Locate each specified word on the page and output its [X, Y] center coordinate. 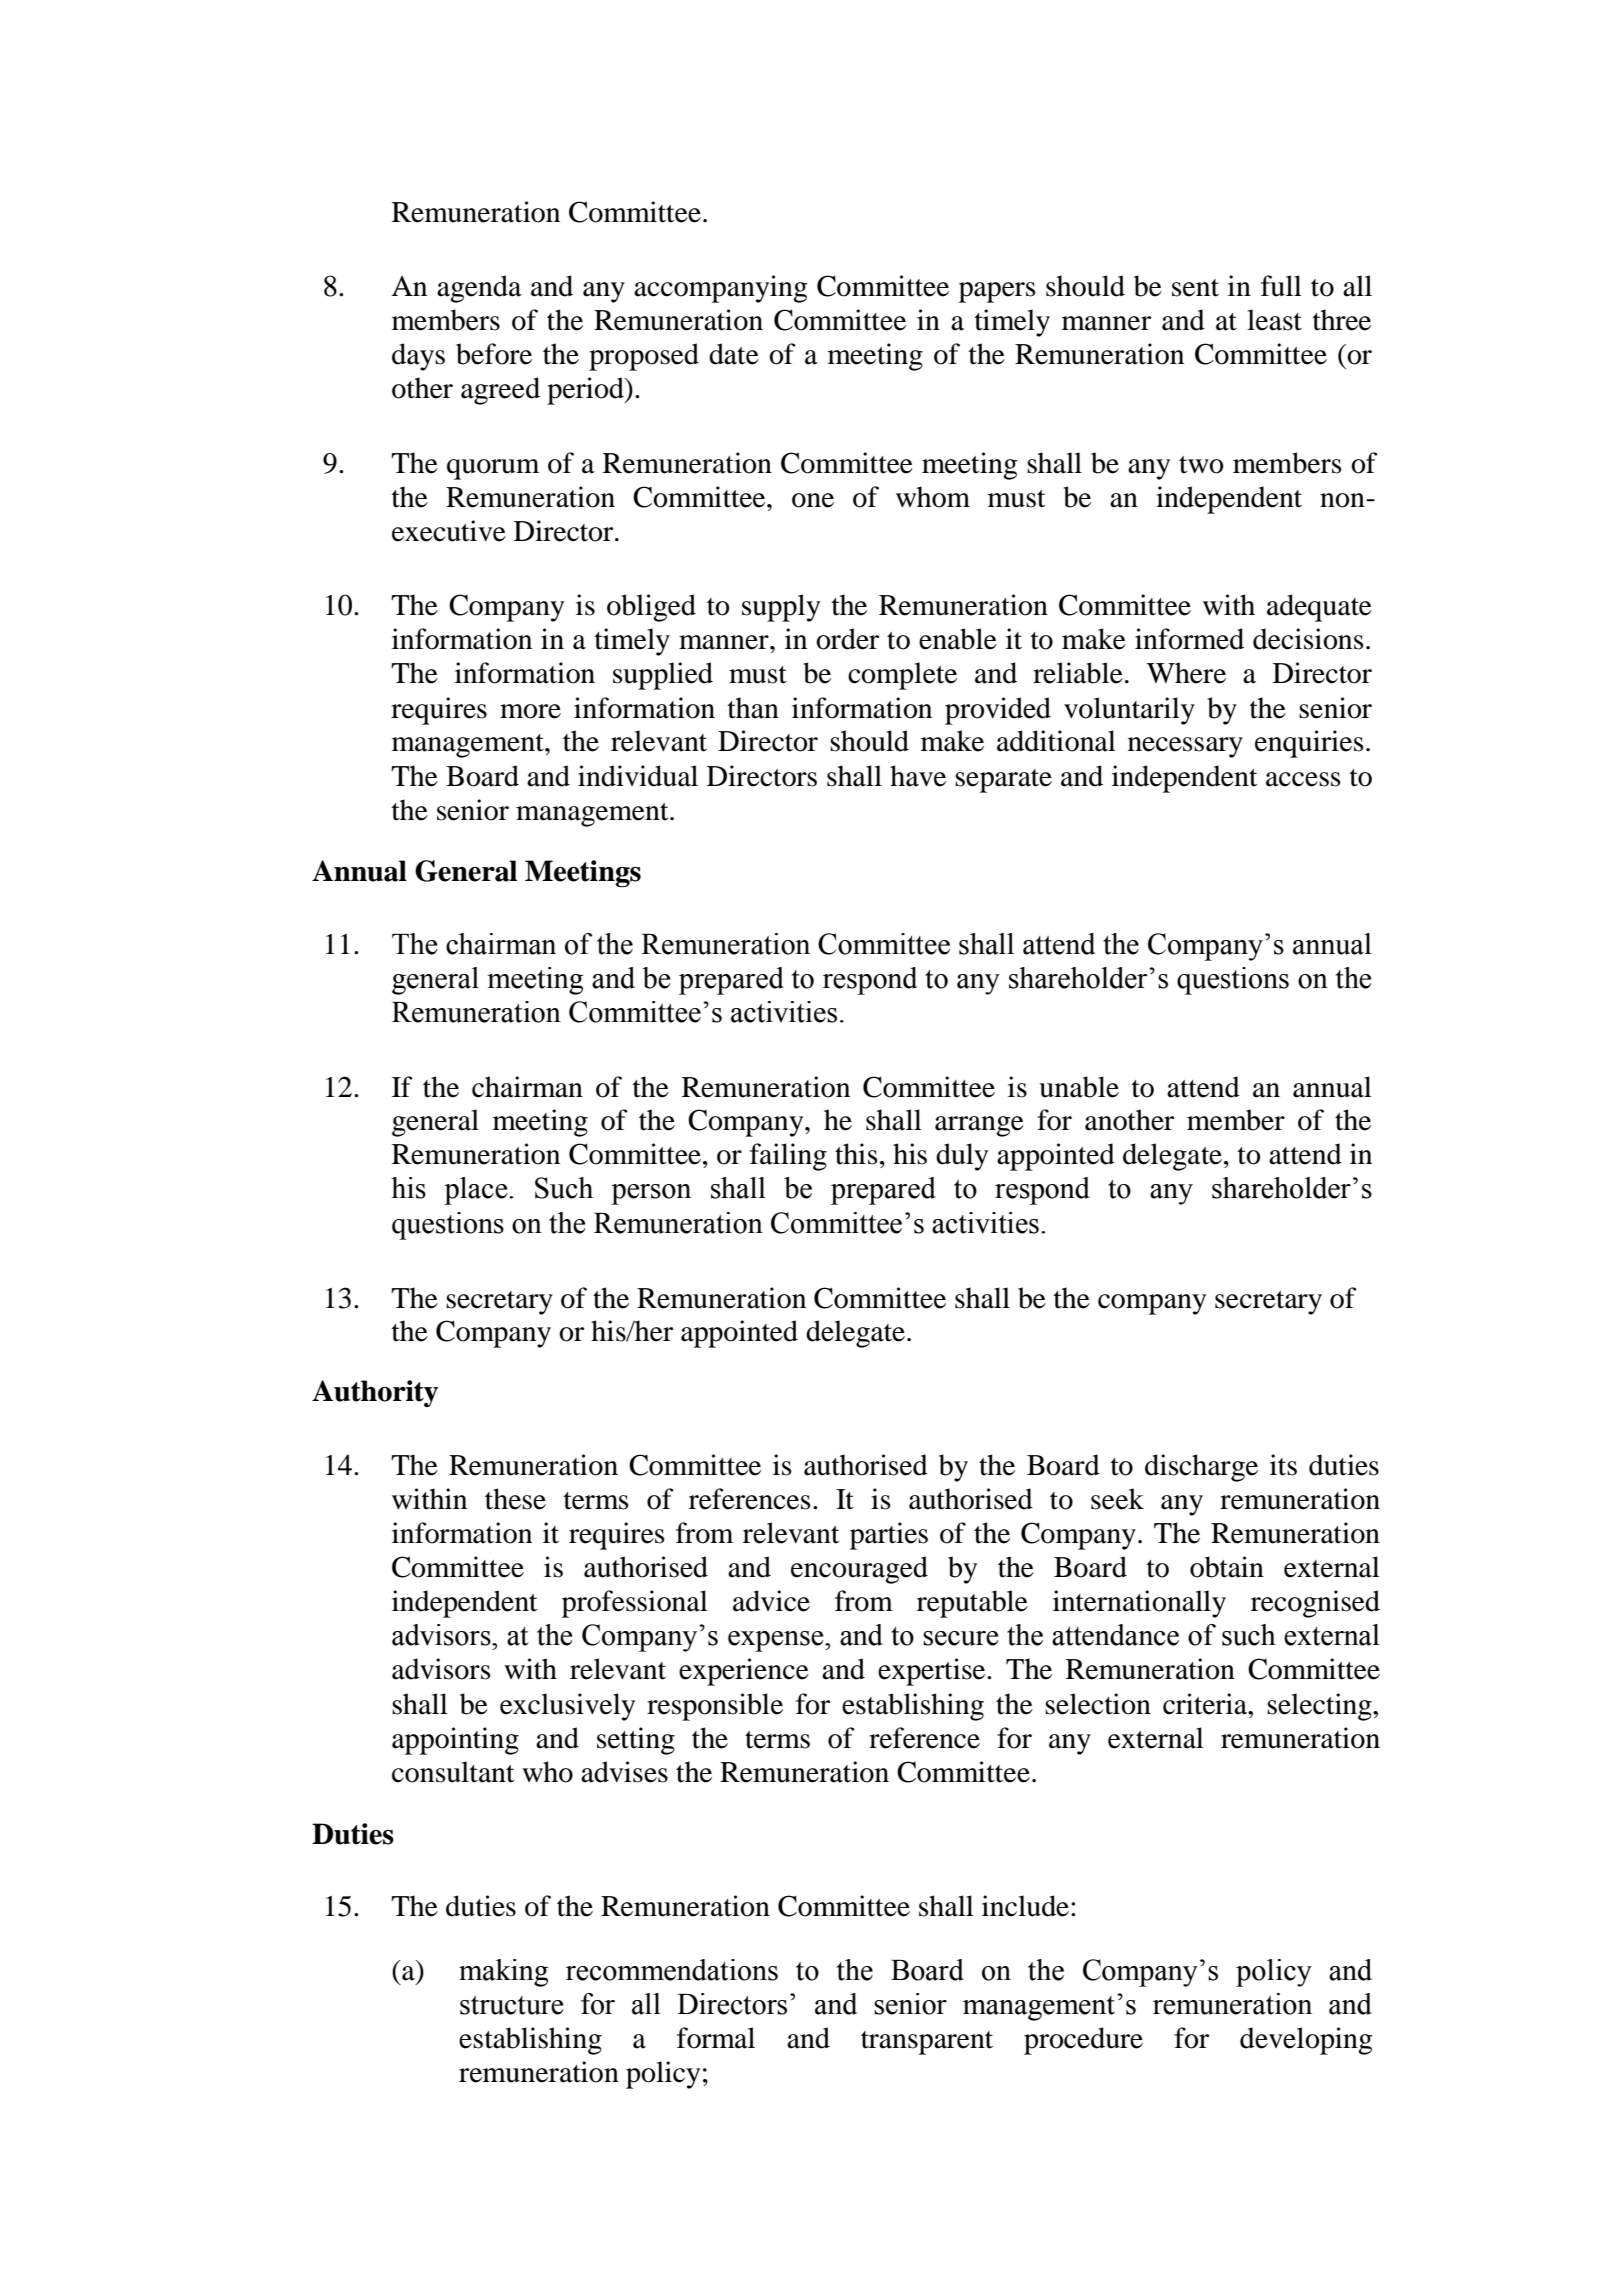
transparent [927, 2043]
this [856, 1154]
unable [1079, 1087]
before [494, 354]
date [734, 354]
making [503, 1973]
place [477, 1191]
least [1274, 320]
